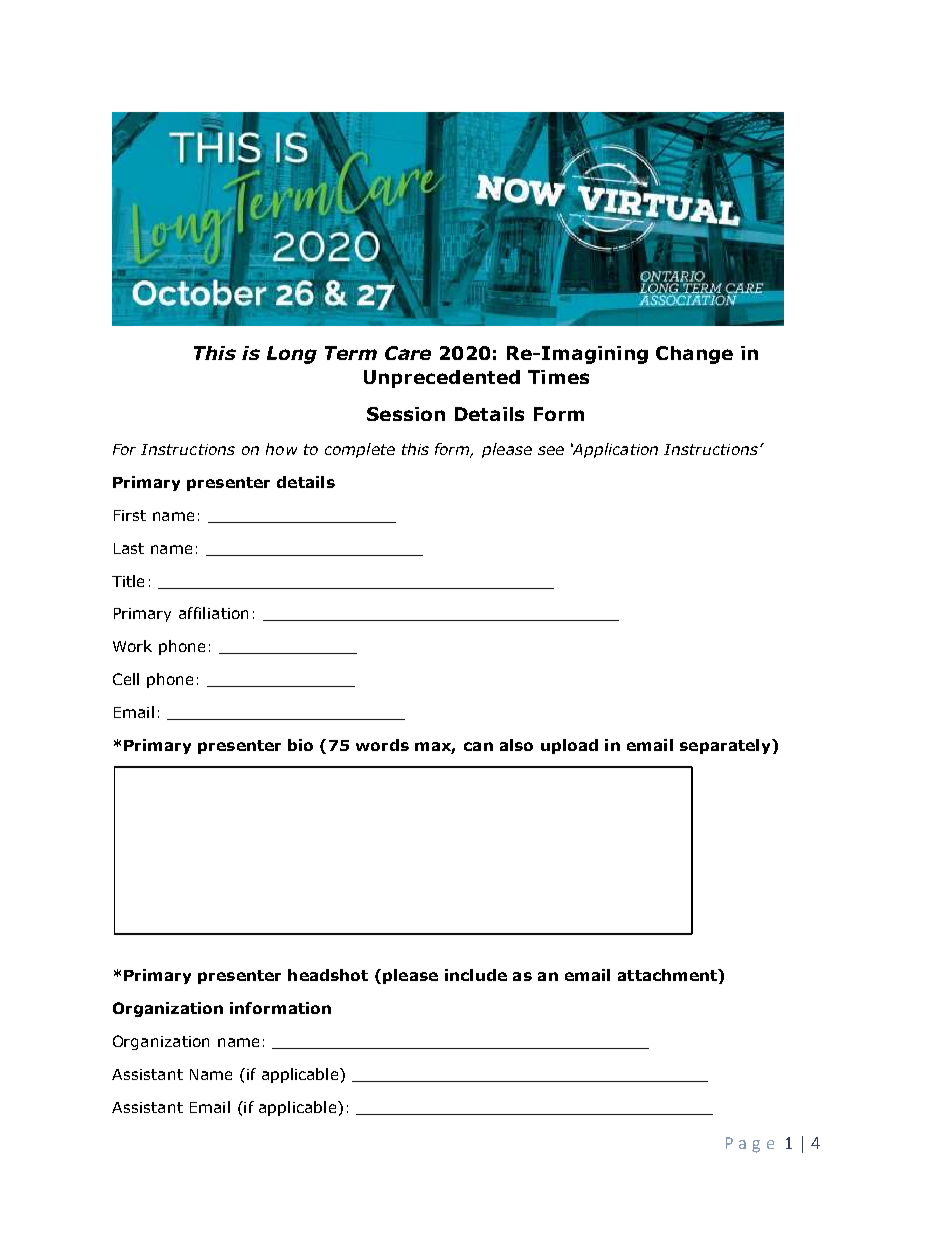 This screenshot has width=952, height=1233. I want to click on bio, so click(300, 745).
